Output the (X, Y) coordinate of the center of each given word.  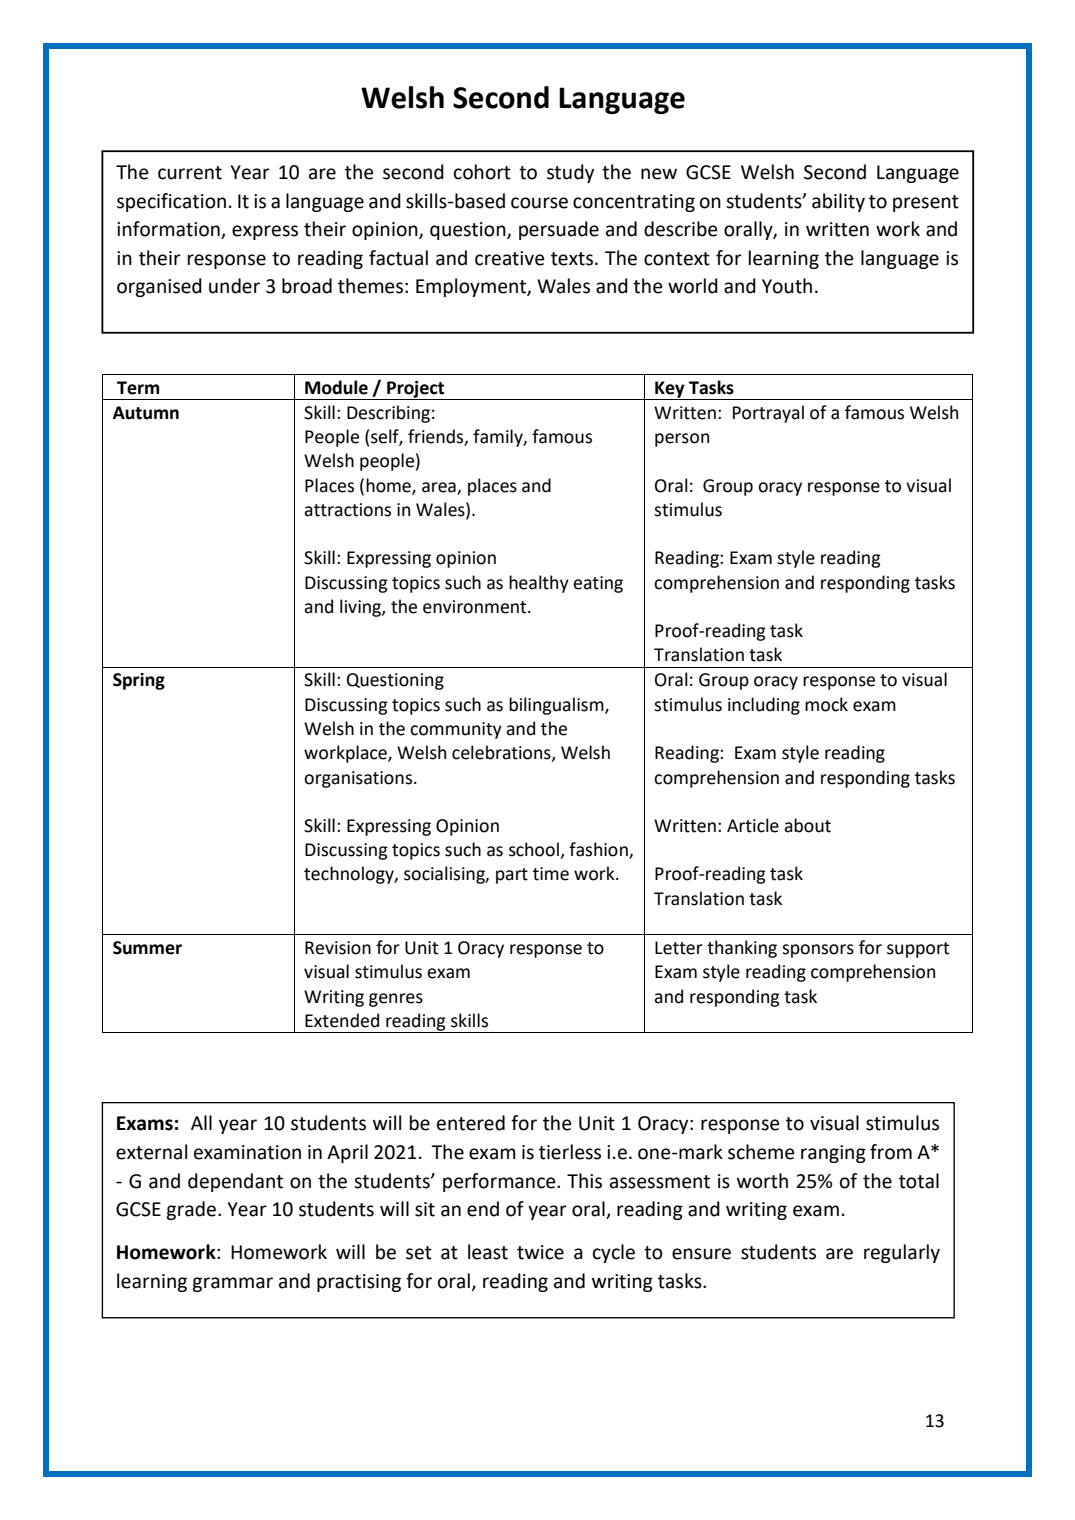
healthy (539, 584)
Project (416, 390)
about (807, 825)
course (539, 203)
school (535, 850)
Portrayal (768, 414)
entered (471, 1123)
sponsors (818, 951)
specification (171, 202)
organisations (358, 779)
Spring (139, 681)
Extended (342, 1020)
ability (838, 202)
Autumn (146, 413)
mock (826, 704)
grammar (232, 1284)
